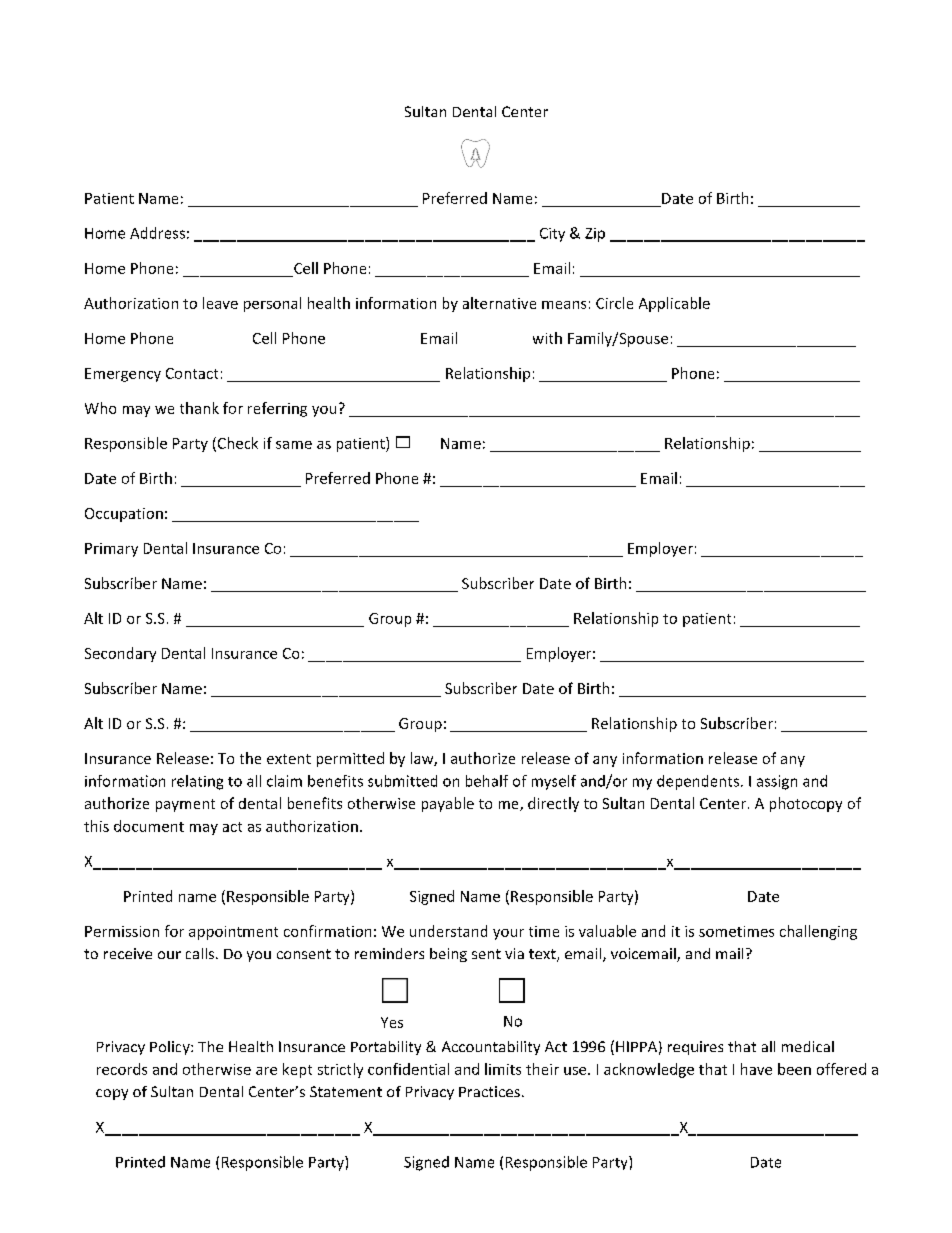 This screenshot has width=952, height=1233. I want to click on Applicable, so click(674, 304).
